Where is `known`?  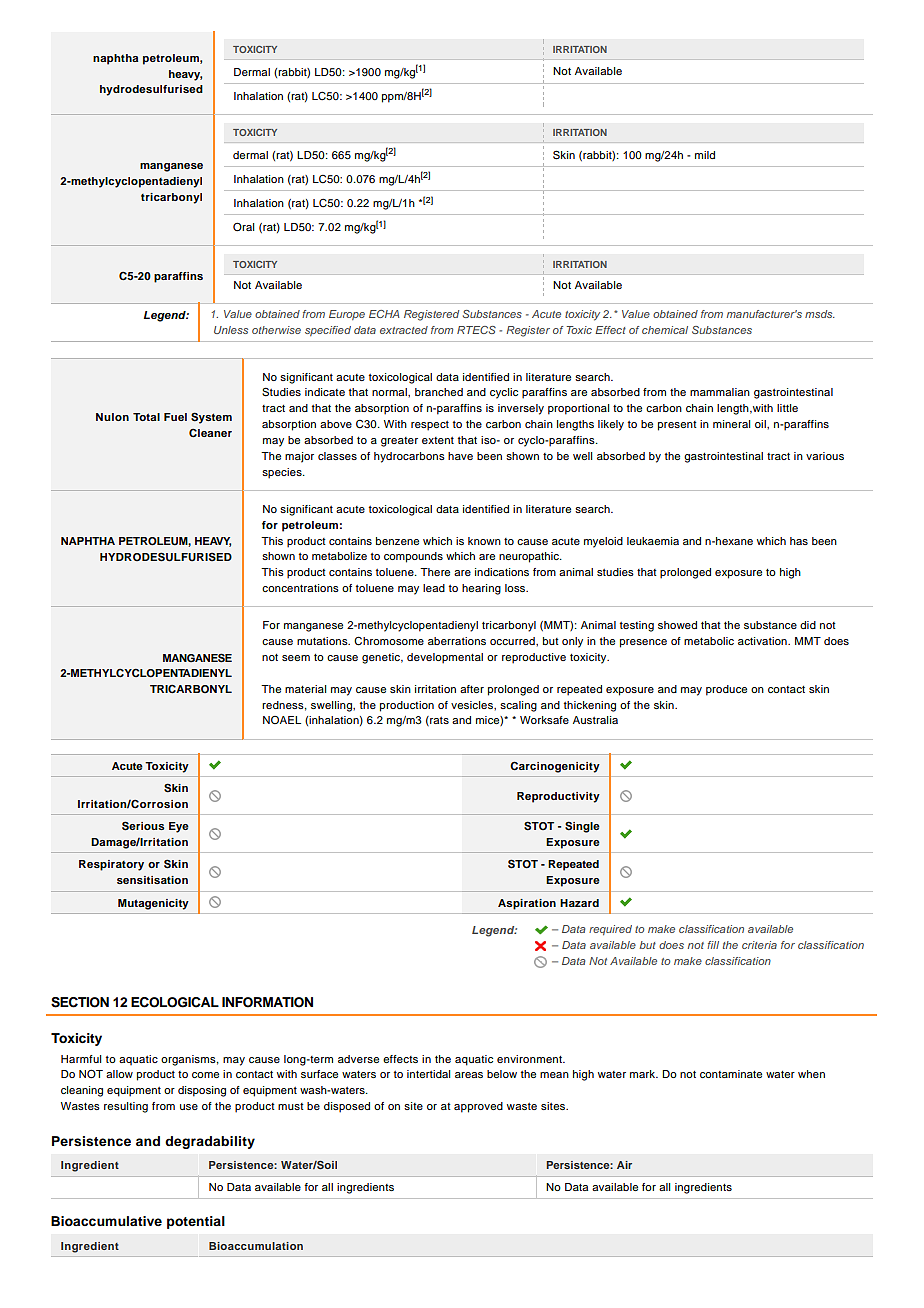
known is located at coordinates (484, 541).
